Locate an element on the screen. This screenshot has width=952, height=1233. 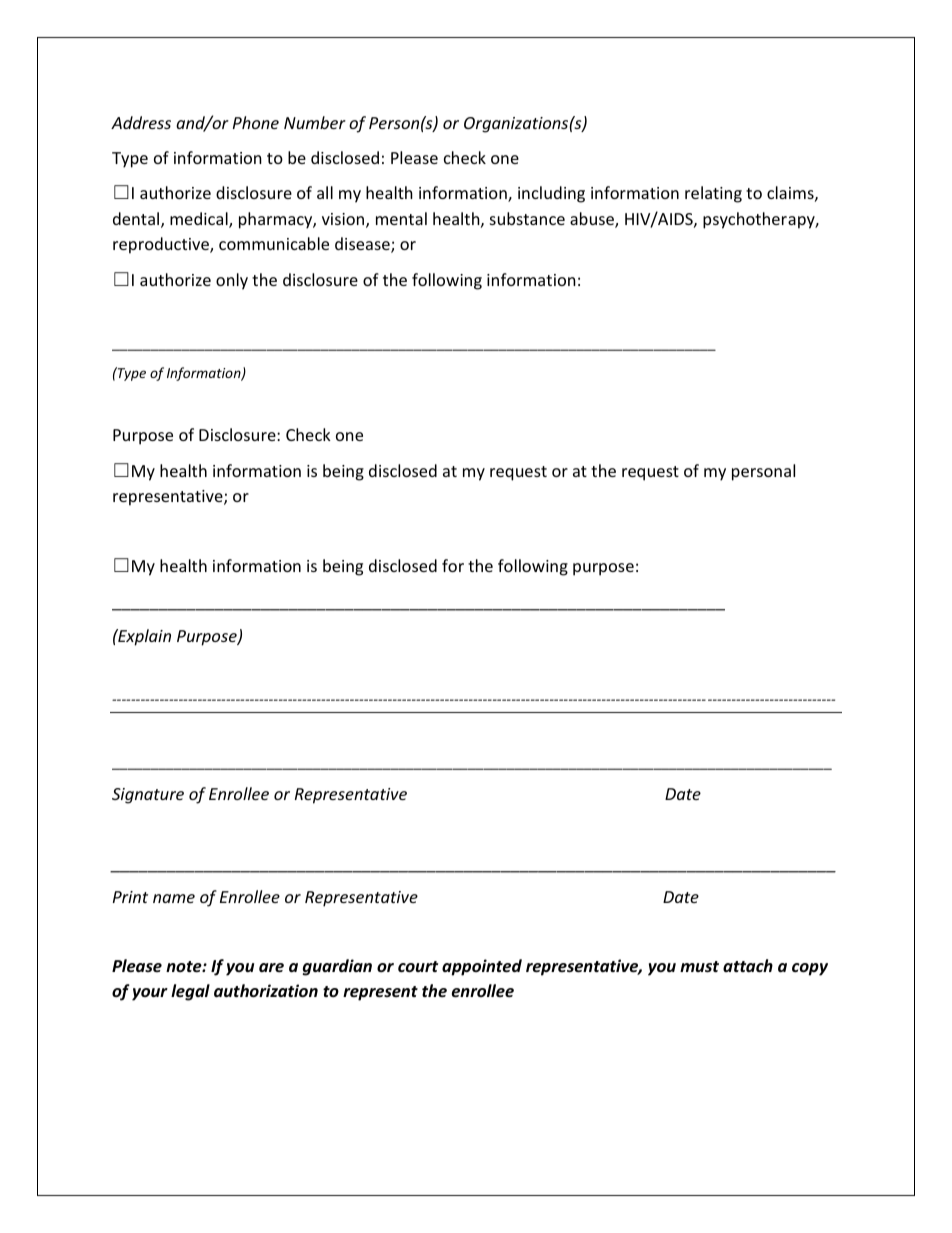
Phone is located at coordinates (256, 122).
